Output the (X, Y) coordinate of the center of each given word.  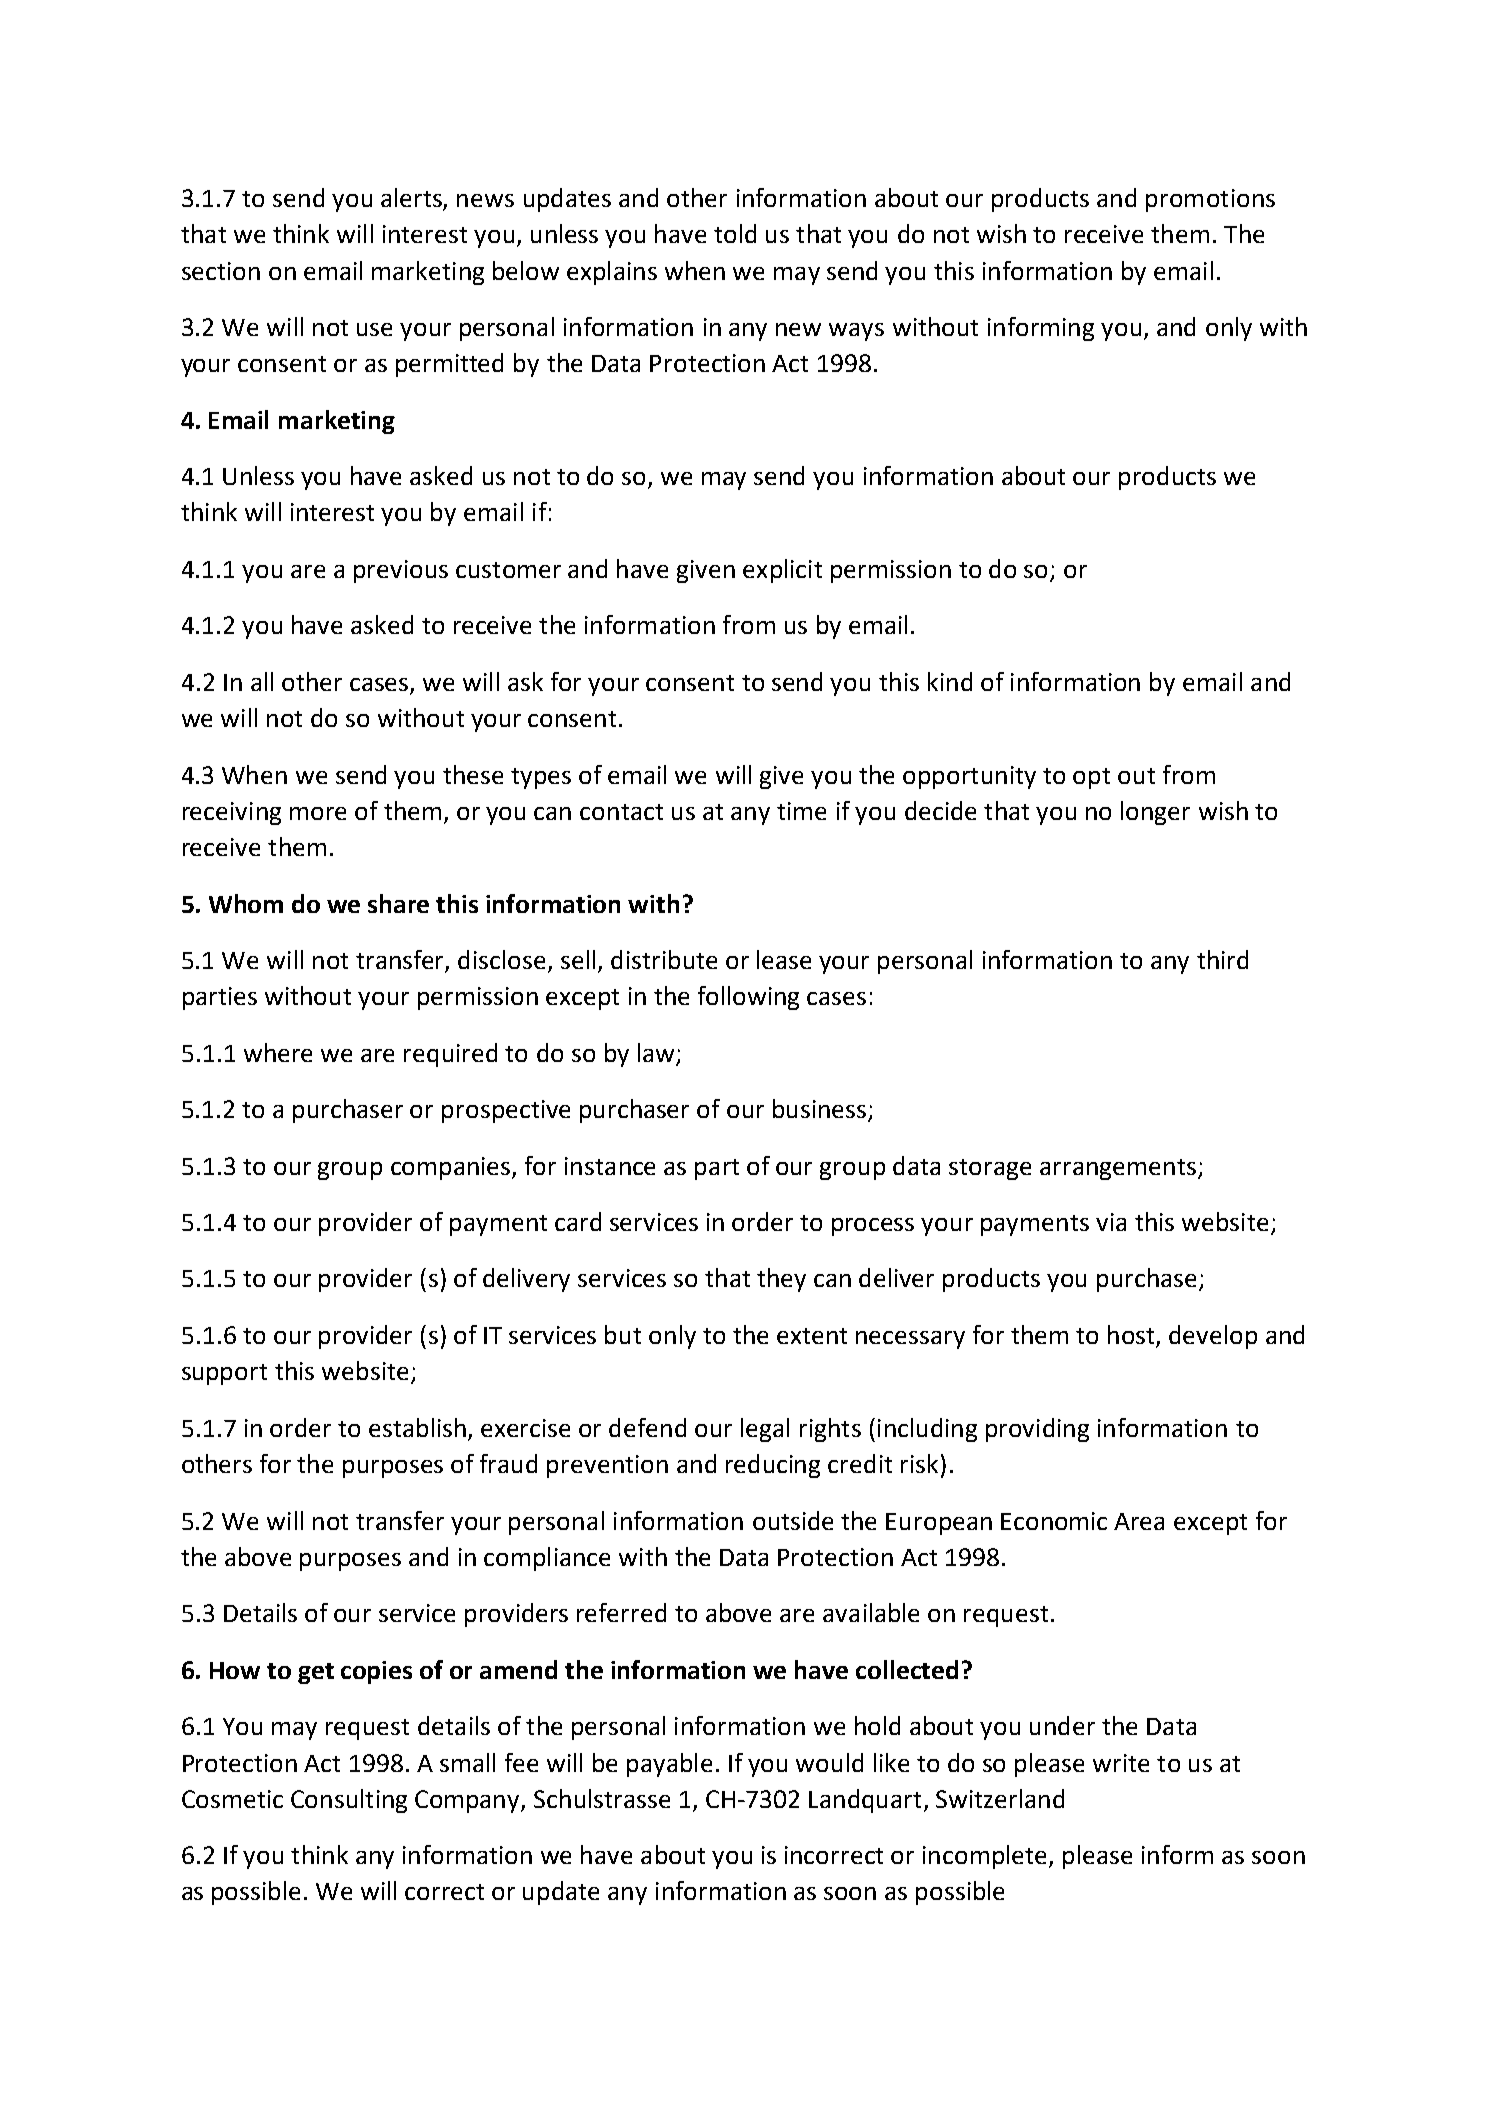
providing (1037, 1430)
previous (401, 571)
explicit (782, 571)
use (374, 329)
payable (669, 1765)
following (748, 998)
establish (417, 1427)
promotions (1210, 200)
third (1222, 959)
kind (950, 681)
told (735, 233)
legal (765, 1430)
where (278, 1052)
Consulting (349, 1801)
